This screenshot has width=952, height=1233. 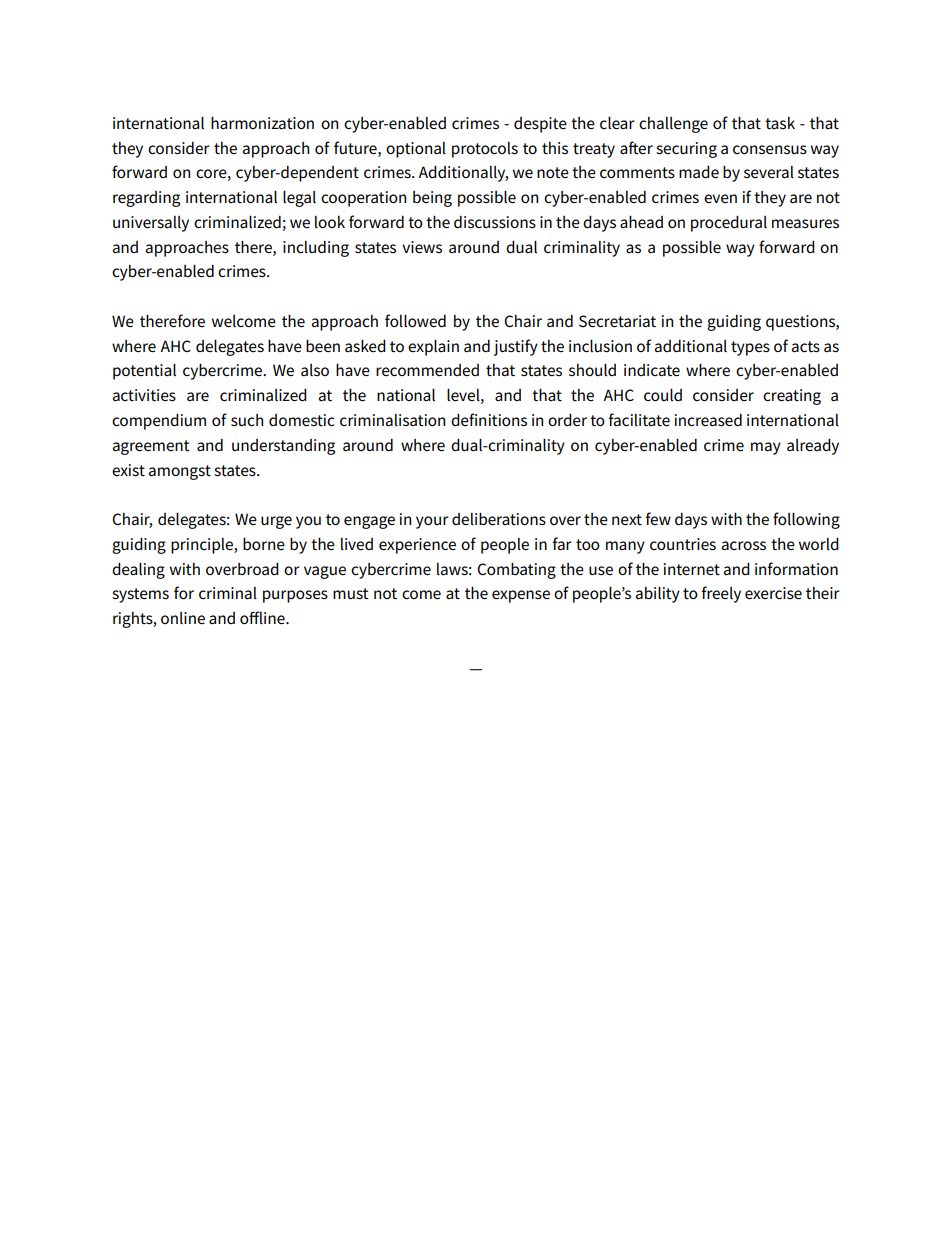 I want to click on recommended, so click(x=427, y=370).
